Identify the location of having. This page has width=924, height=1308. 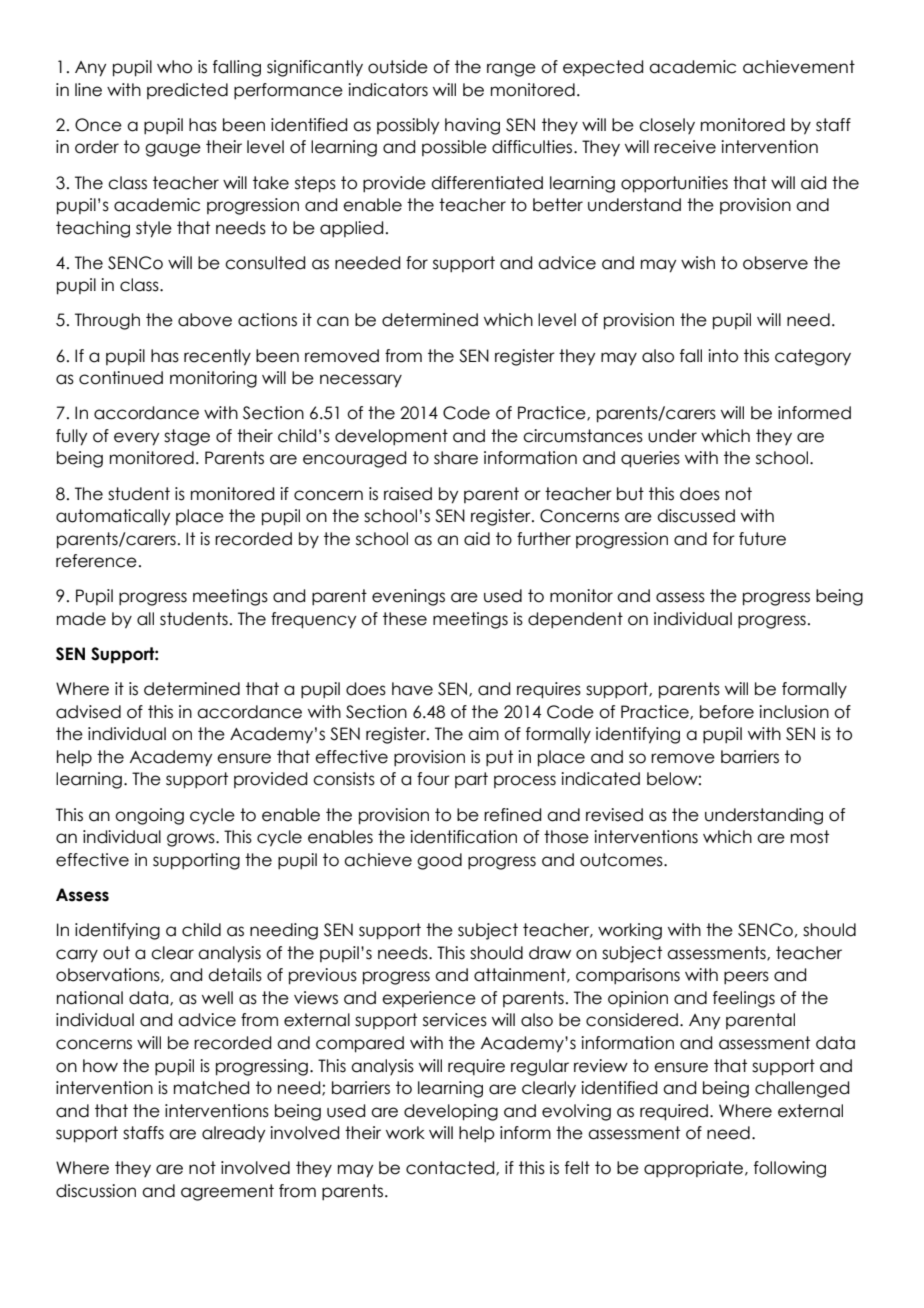
(472, 126).
